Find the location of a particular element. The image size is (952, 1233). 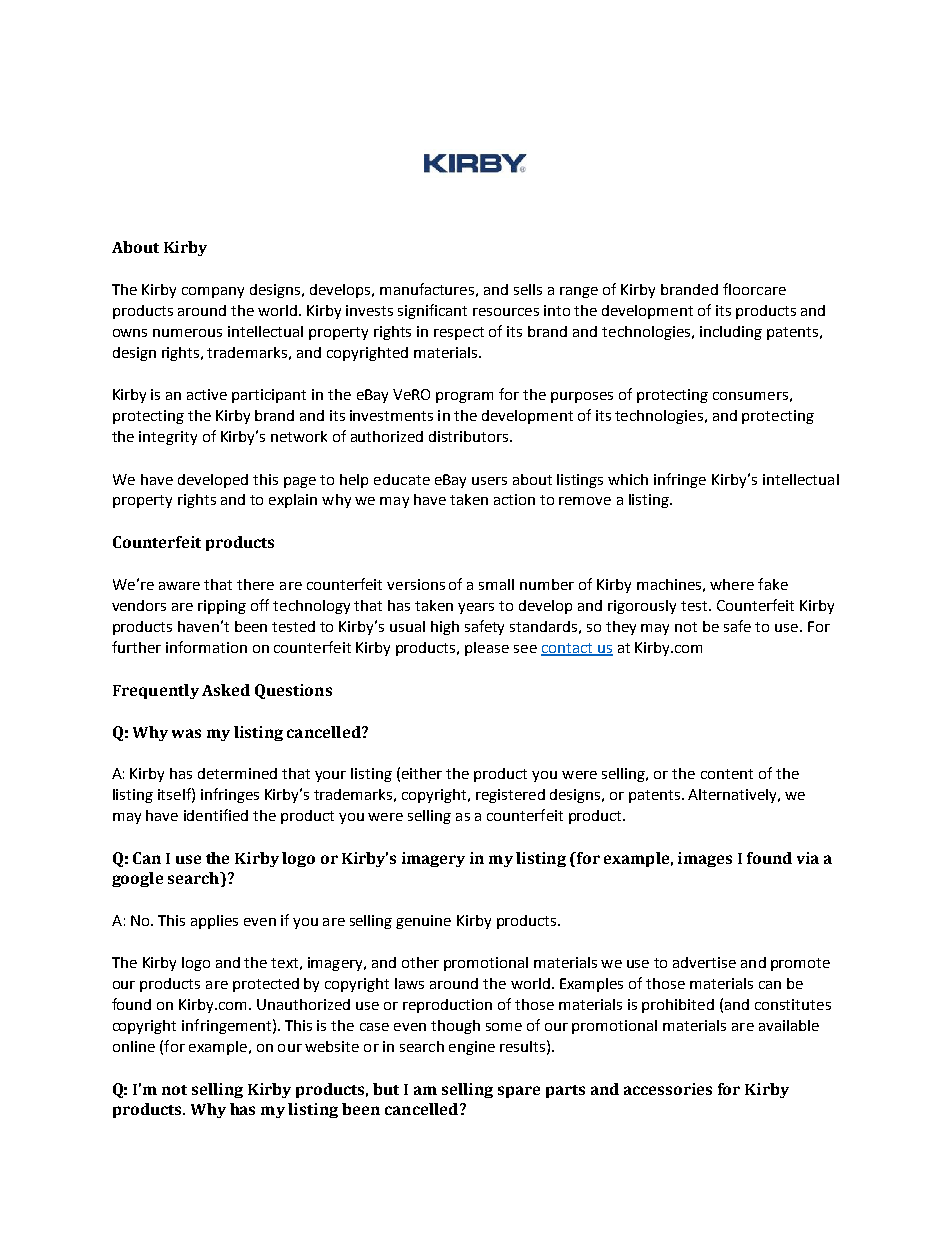

engine is located at coordinates (472, 1048).
